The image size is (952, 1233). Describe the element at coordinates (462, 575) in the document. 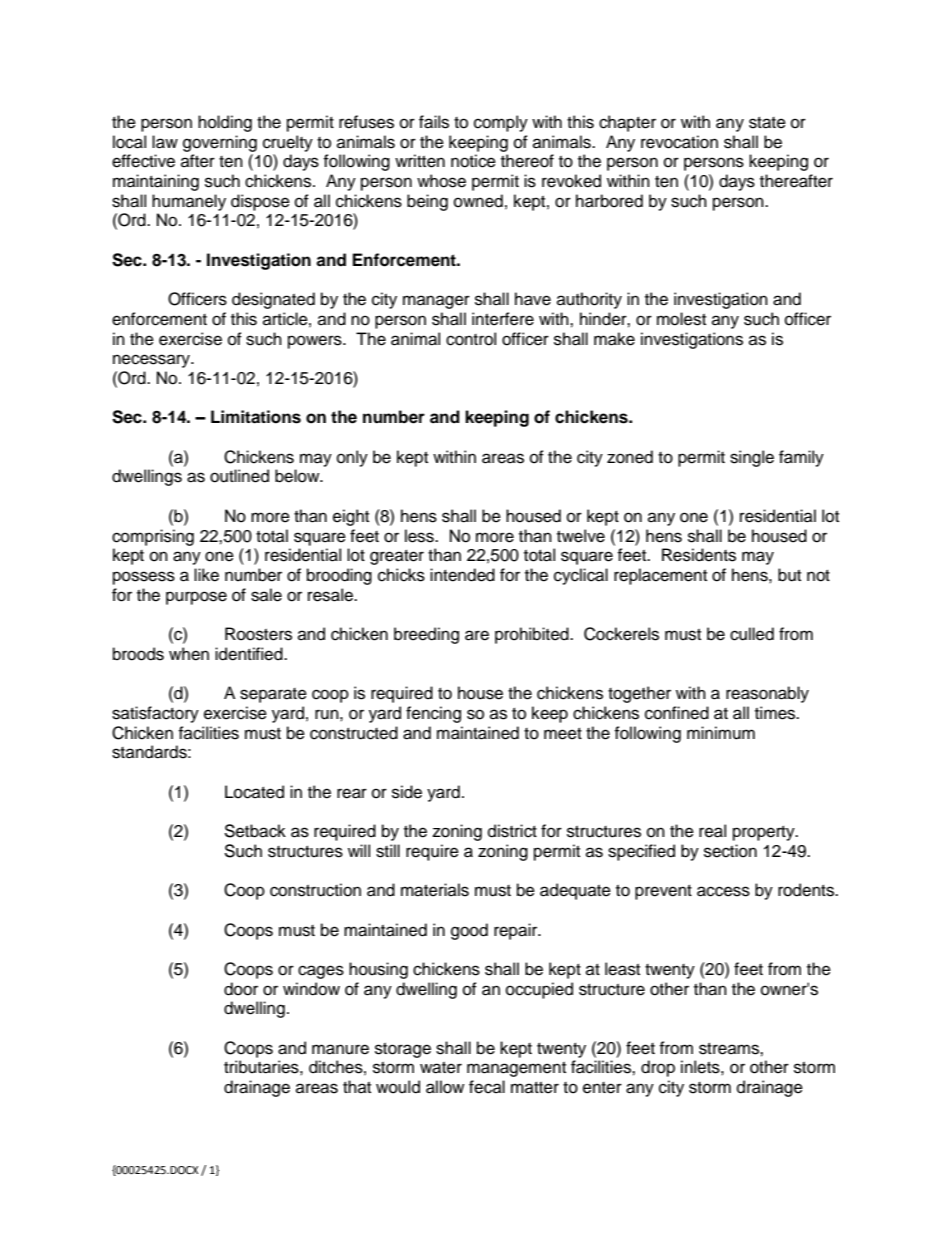

I see `intended` at that location.
